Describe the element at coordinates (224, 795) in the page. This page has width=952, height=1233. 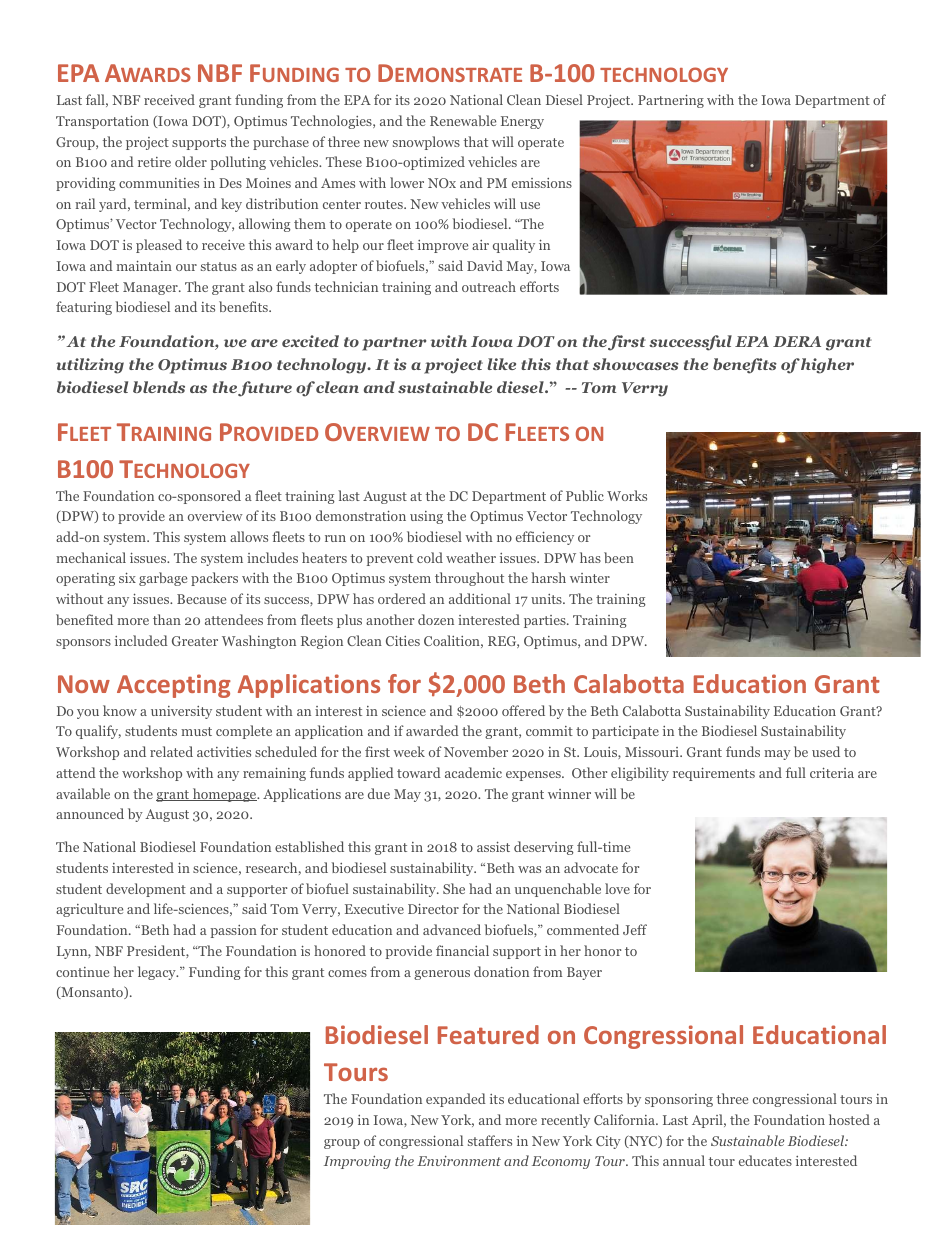
I see `homepage` at that location.
